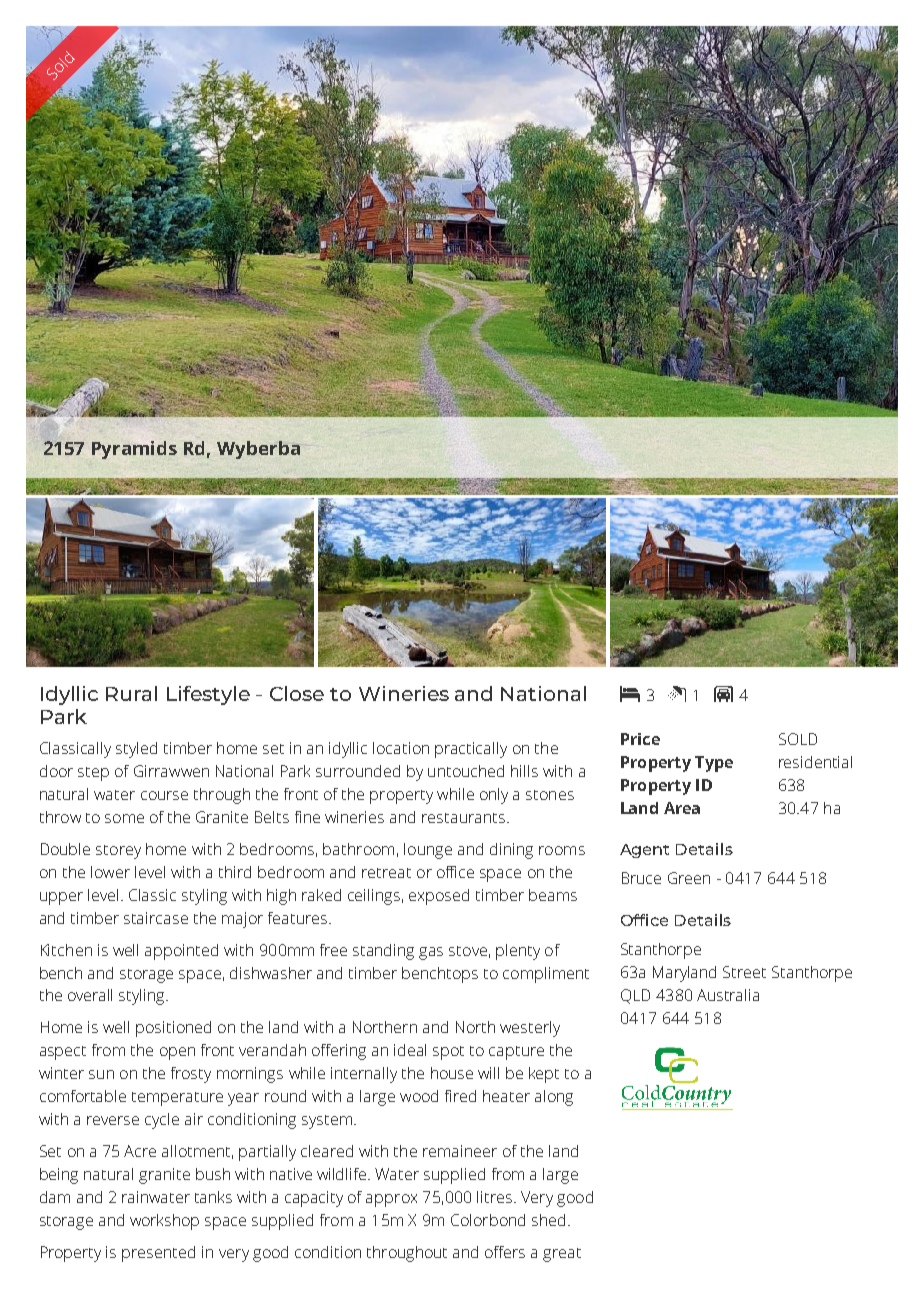  I want to click on Street, so click(744, 972).
